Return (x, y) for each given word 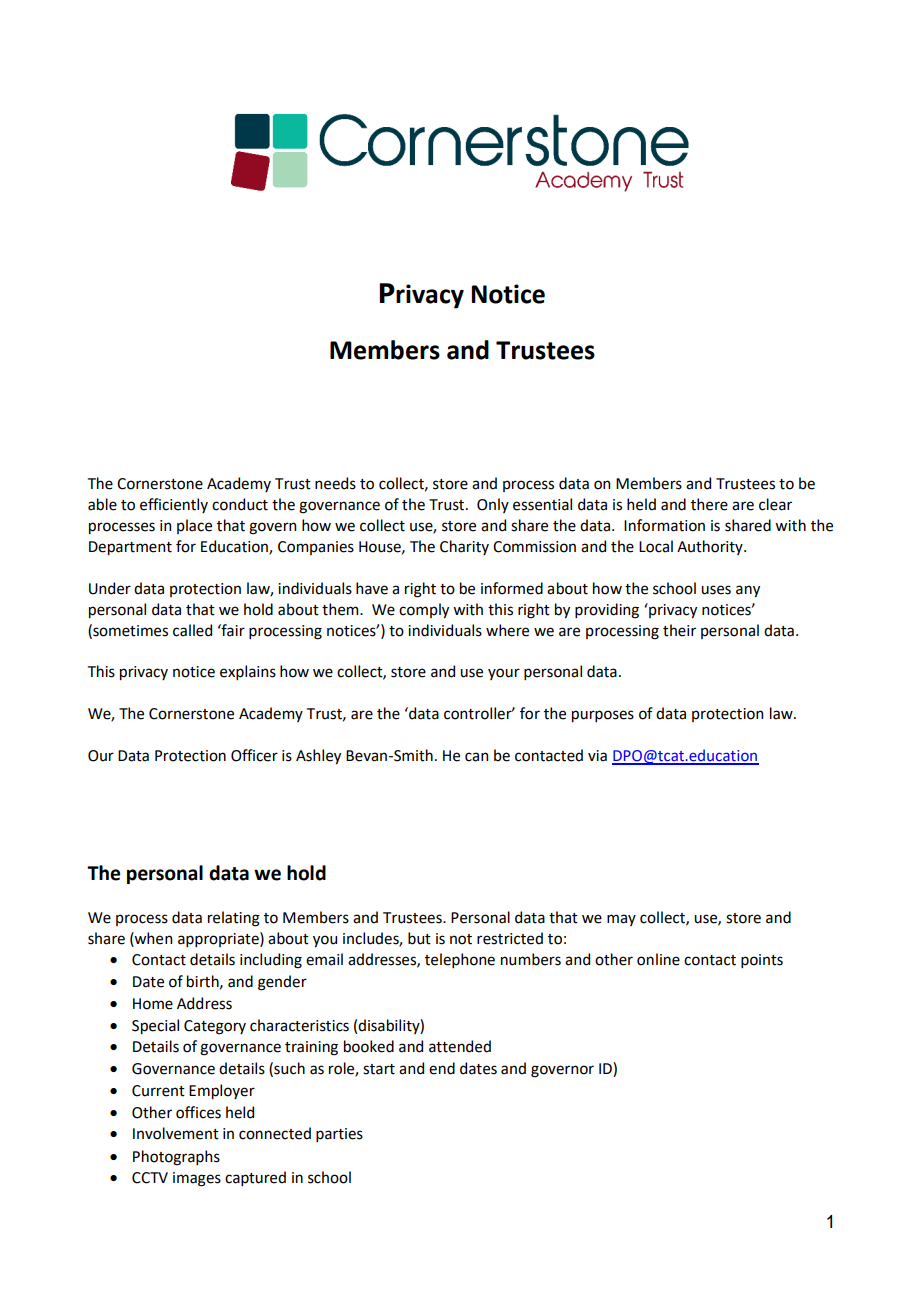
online (658, 959)
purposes (603, 716)
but (419, 938)
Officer (254, 755)
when (152, 938)
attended (460, 1046)
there (709, 504)
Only (493, 505)
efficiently (174, 505)
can (476, 757)
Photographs (176, 1158)
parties (339, 1135)
